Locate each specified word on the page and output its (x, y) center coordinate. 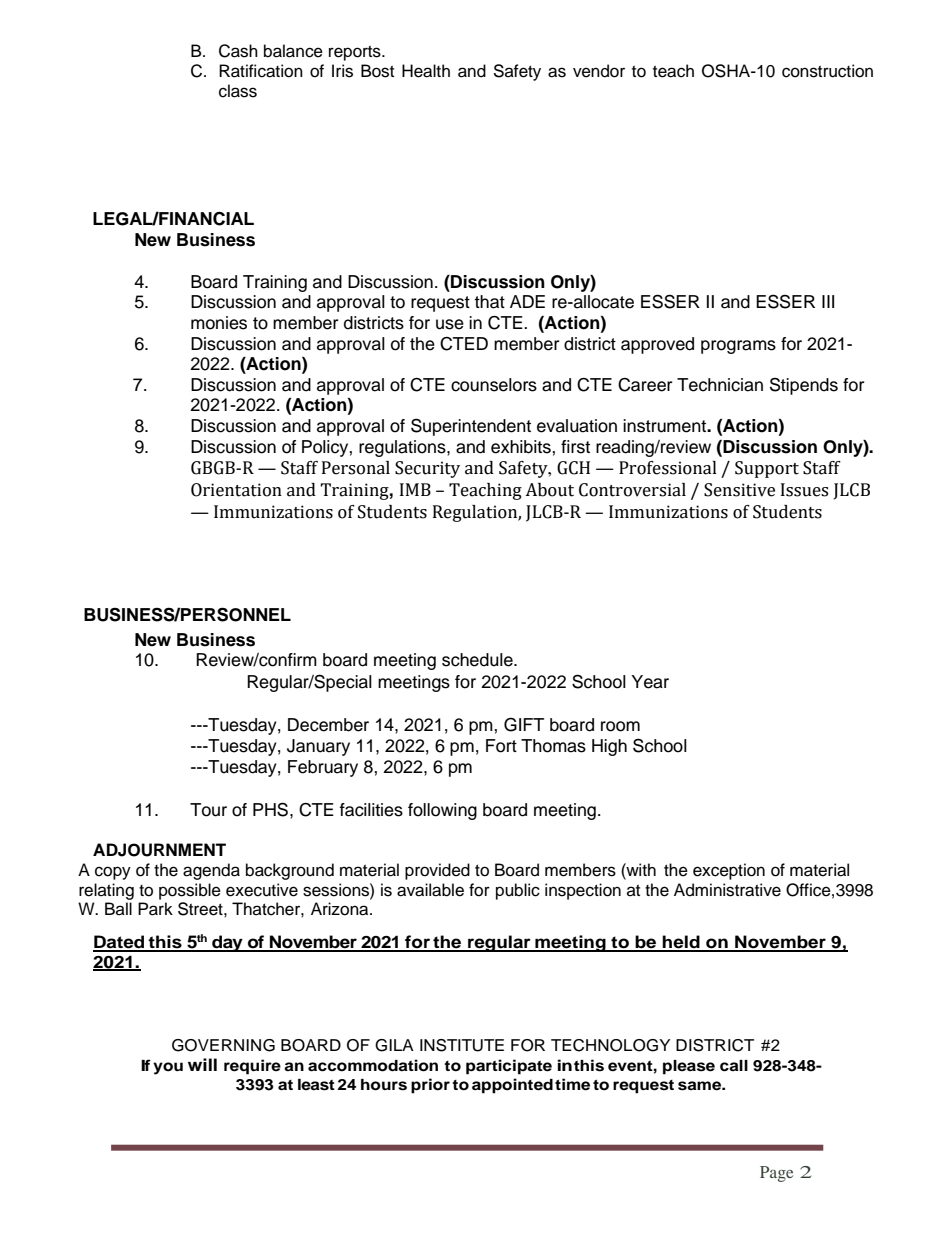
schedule (478, 660)
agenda (211, 871)
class (238, 91)
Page (776, 1174)
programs (738, 347)
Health (426, 71)
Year (650, 682)
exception (729, 871)
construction (827, 71)
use (450, 324)
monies (219, 323)
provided (437, 871)
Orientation (236, 490)
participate (509, 1067)
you (168, 1068)
